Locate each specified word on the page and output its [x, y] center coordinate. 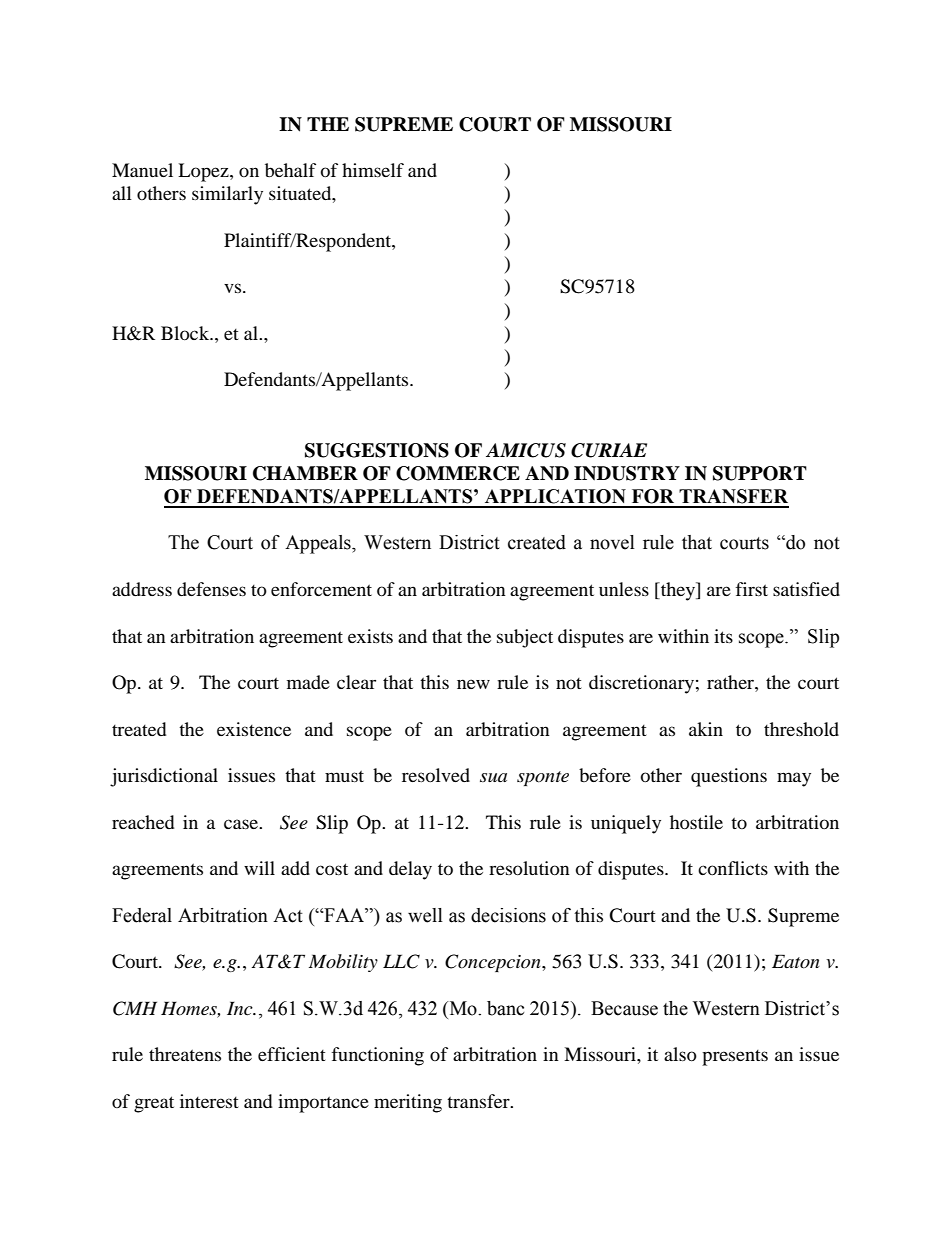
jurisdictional [164, 777]
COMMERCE [458, 473]
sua [493, 777]
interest [209, 1101]
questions [729, 777]
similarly [227, 195]
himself [373, 170]
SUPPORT [760, 473]
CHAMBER [305, 473]
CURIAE [609, 450]
